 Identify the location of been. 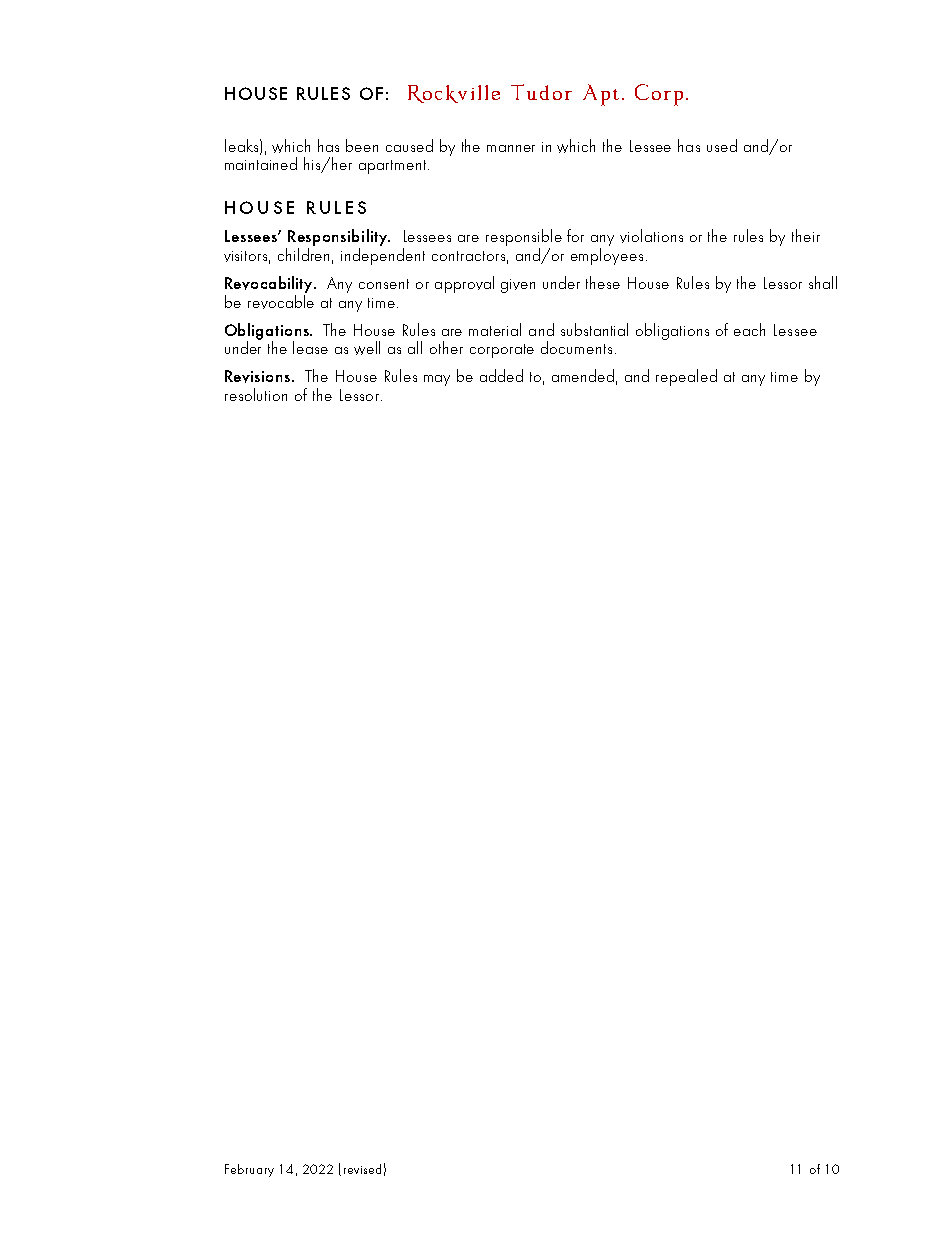
(362, 145).
